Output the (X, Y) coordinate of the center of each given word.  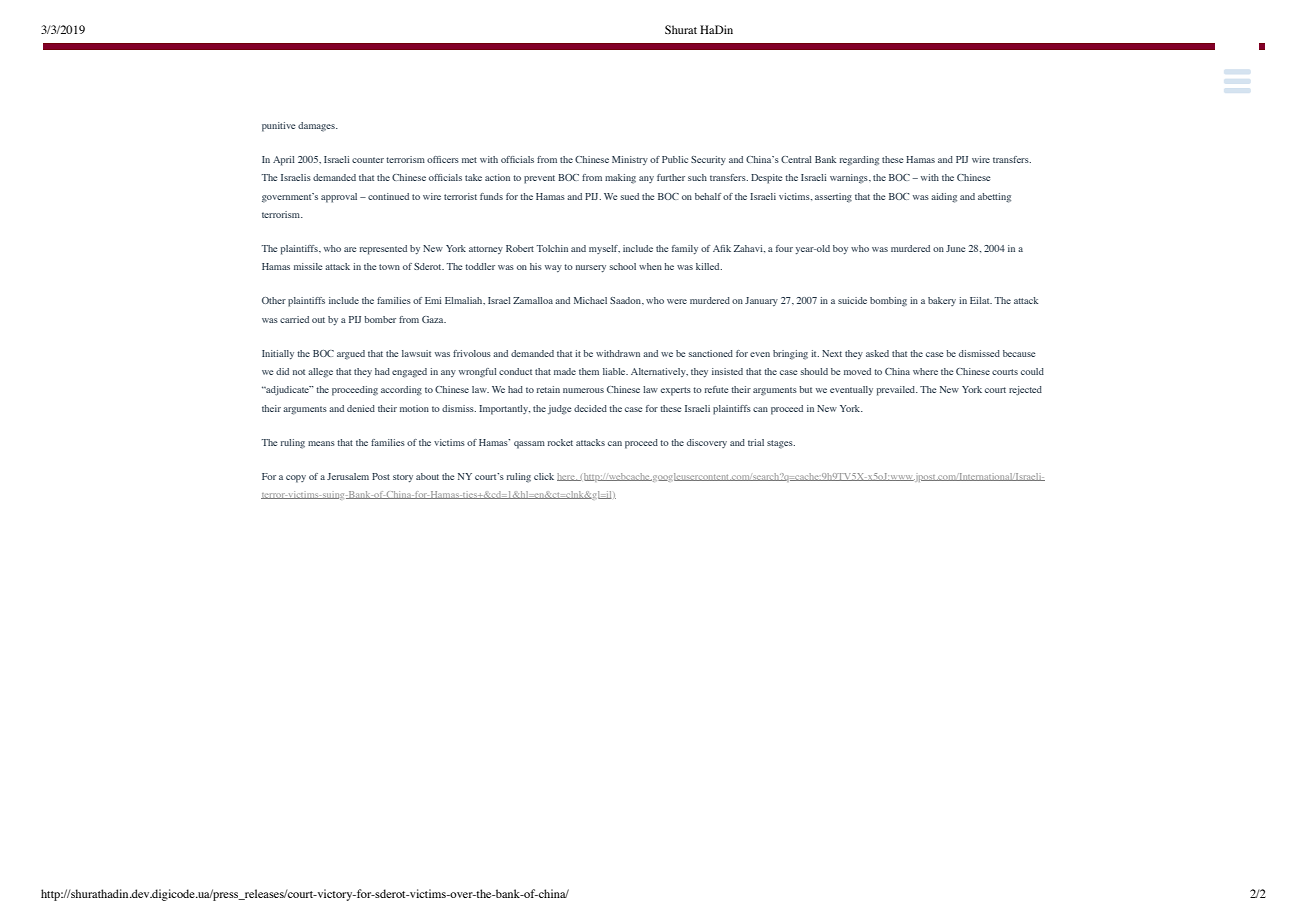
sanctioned (711, 353)
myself (604, 249)
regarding (859, 161)
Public (675, 159)
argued (351, 355)
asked (877, 353)
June (955, 248)
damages (317, 127)
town (389, 267)
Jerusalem (348, 476)
